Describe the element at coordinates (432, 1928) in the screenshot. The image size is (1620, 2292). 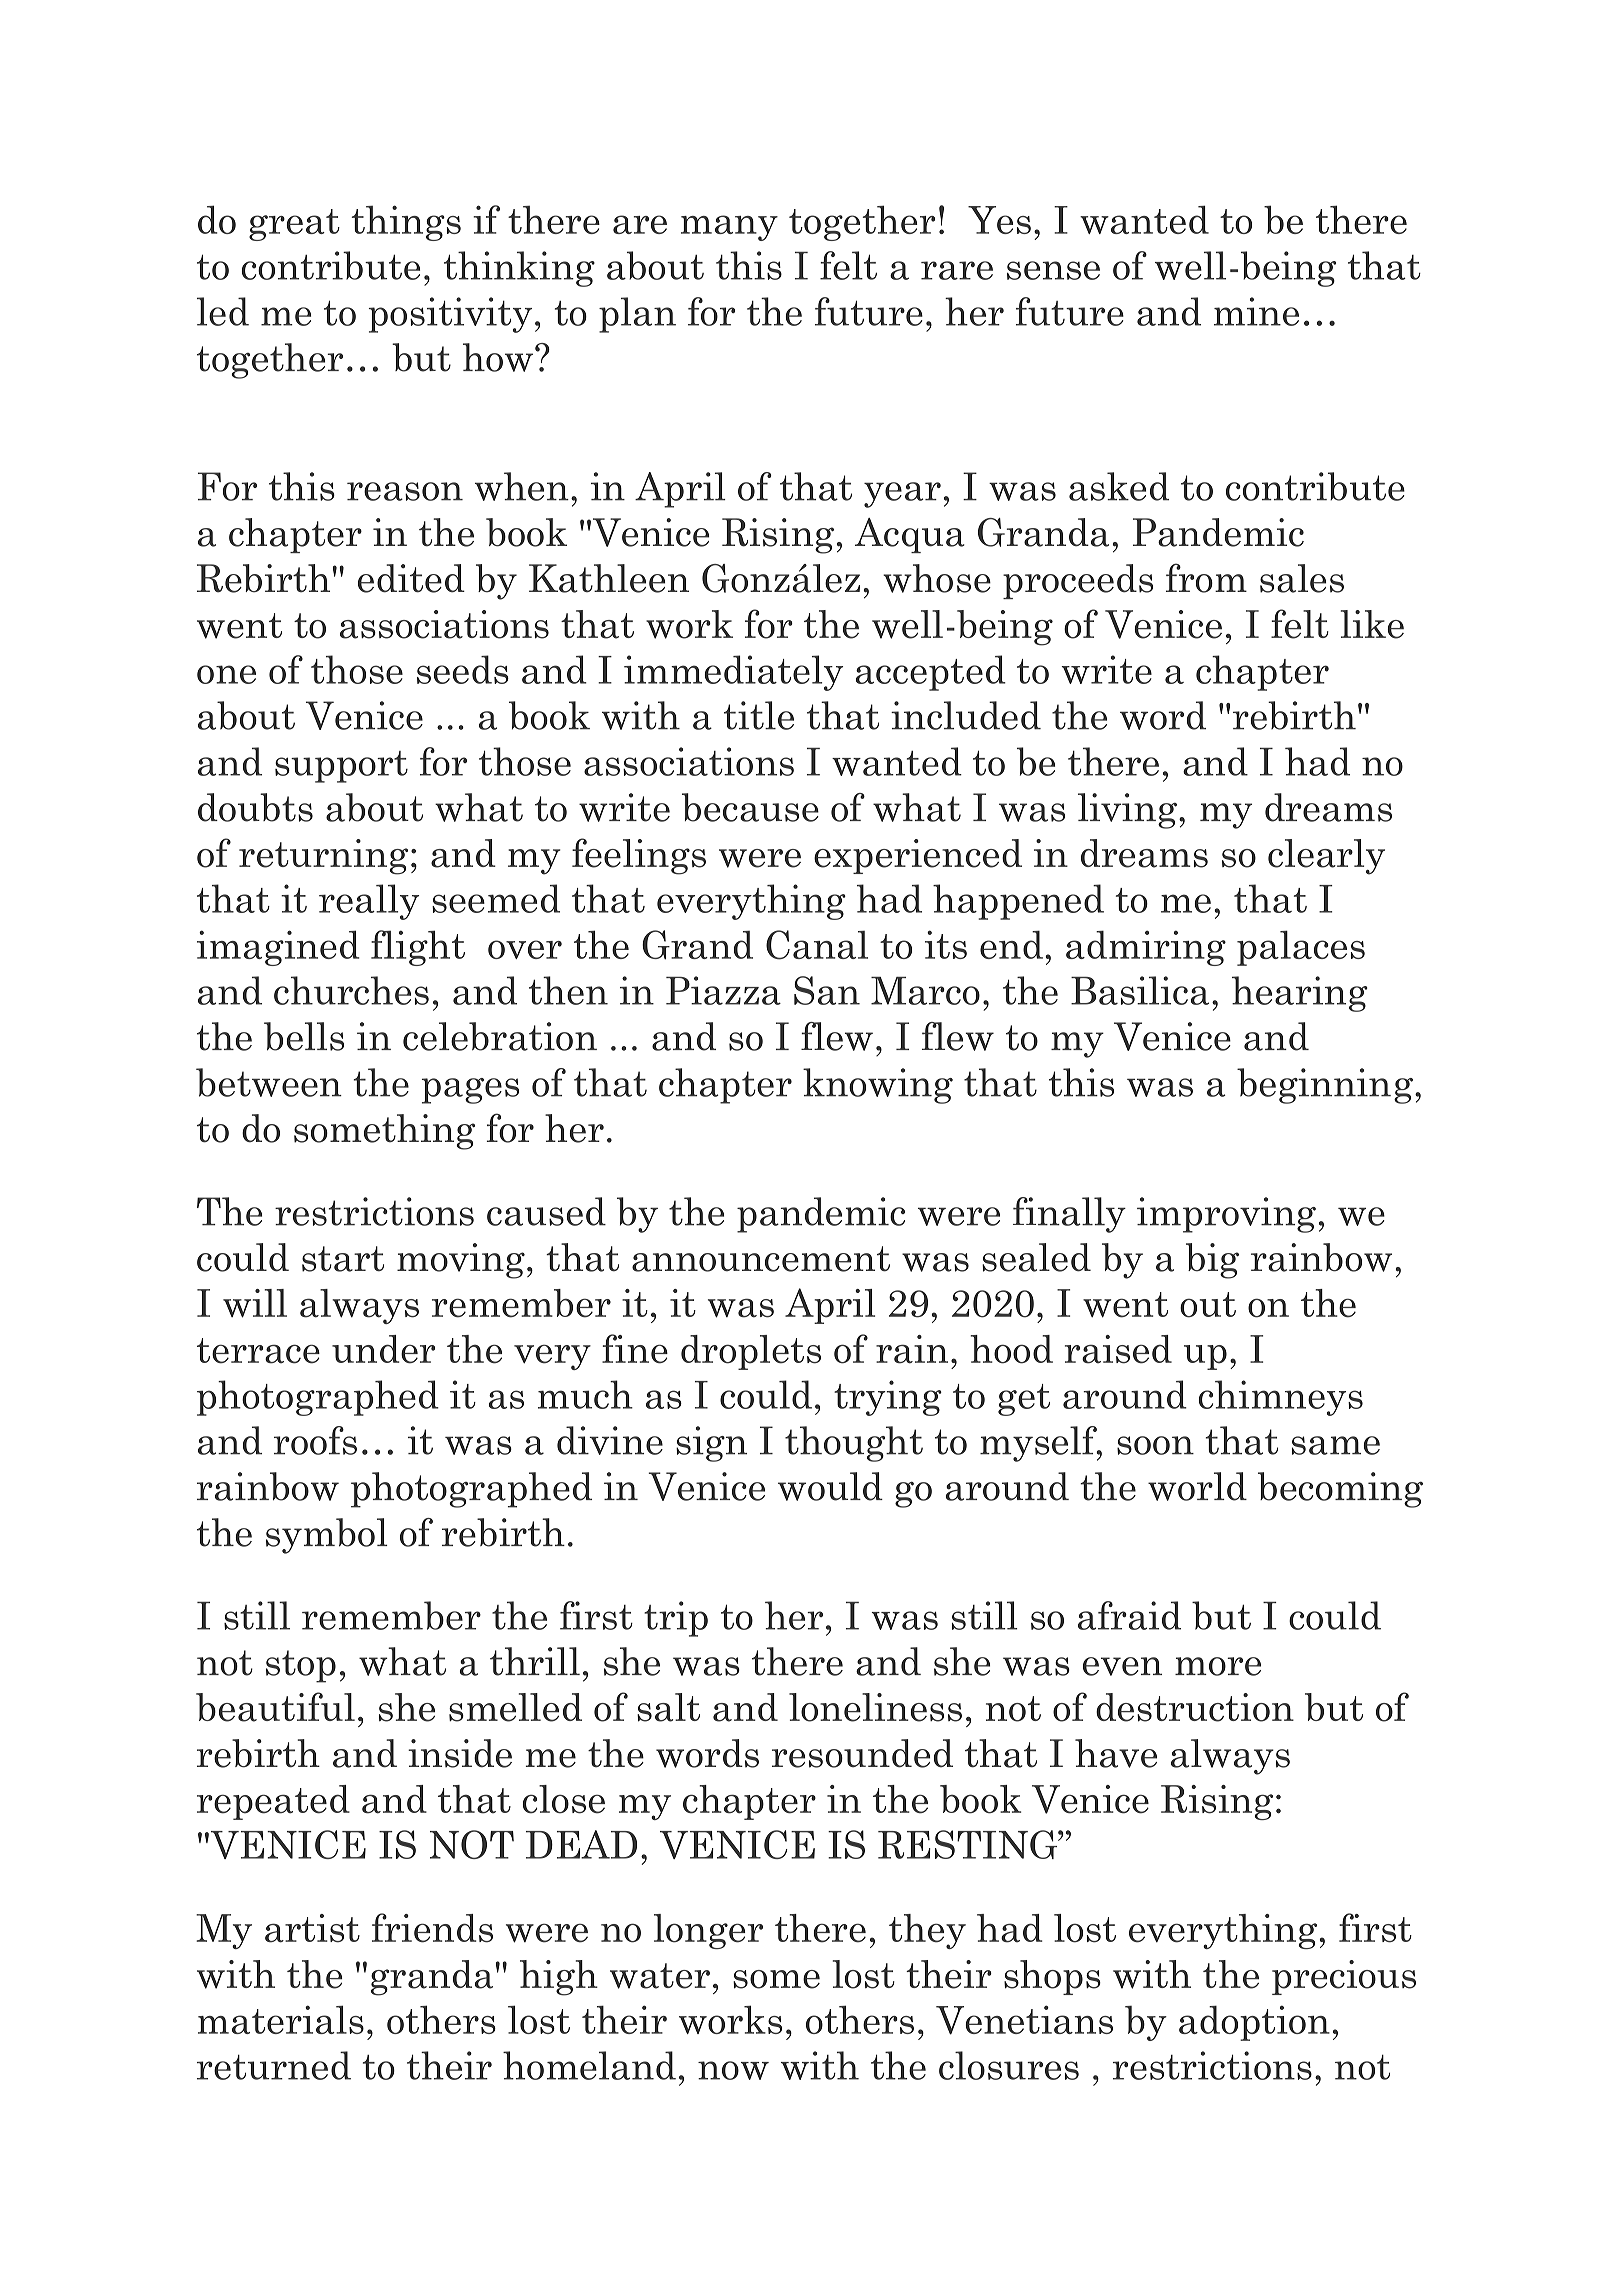
I see `friends` at that location.
